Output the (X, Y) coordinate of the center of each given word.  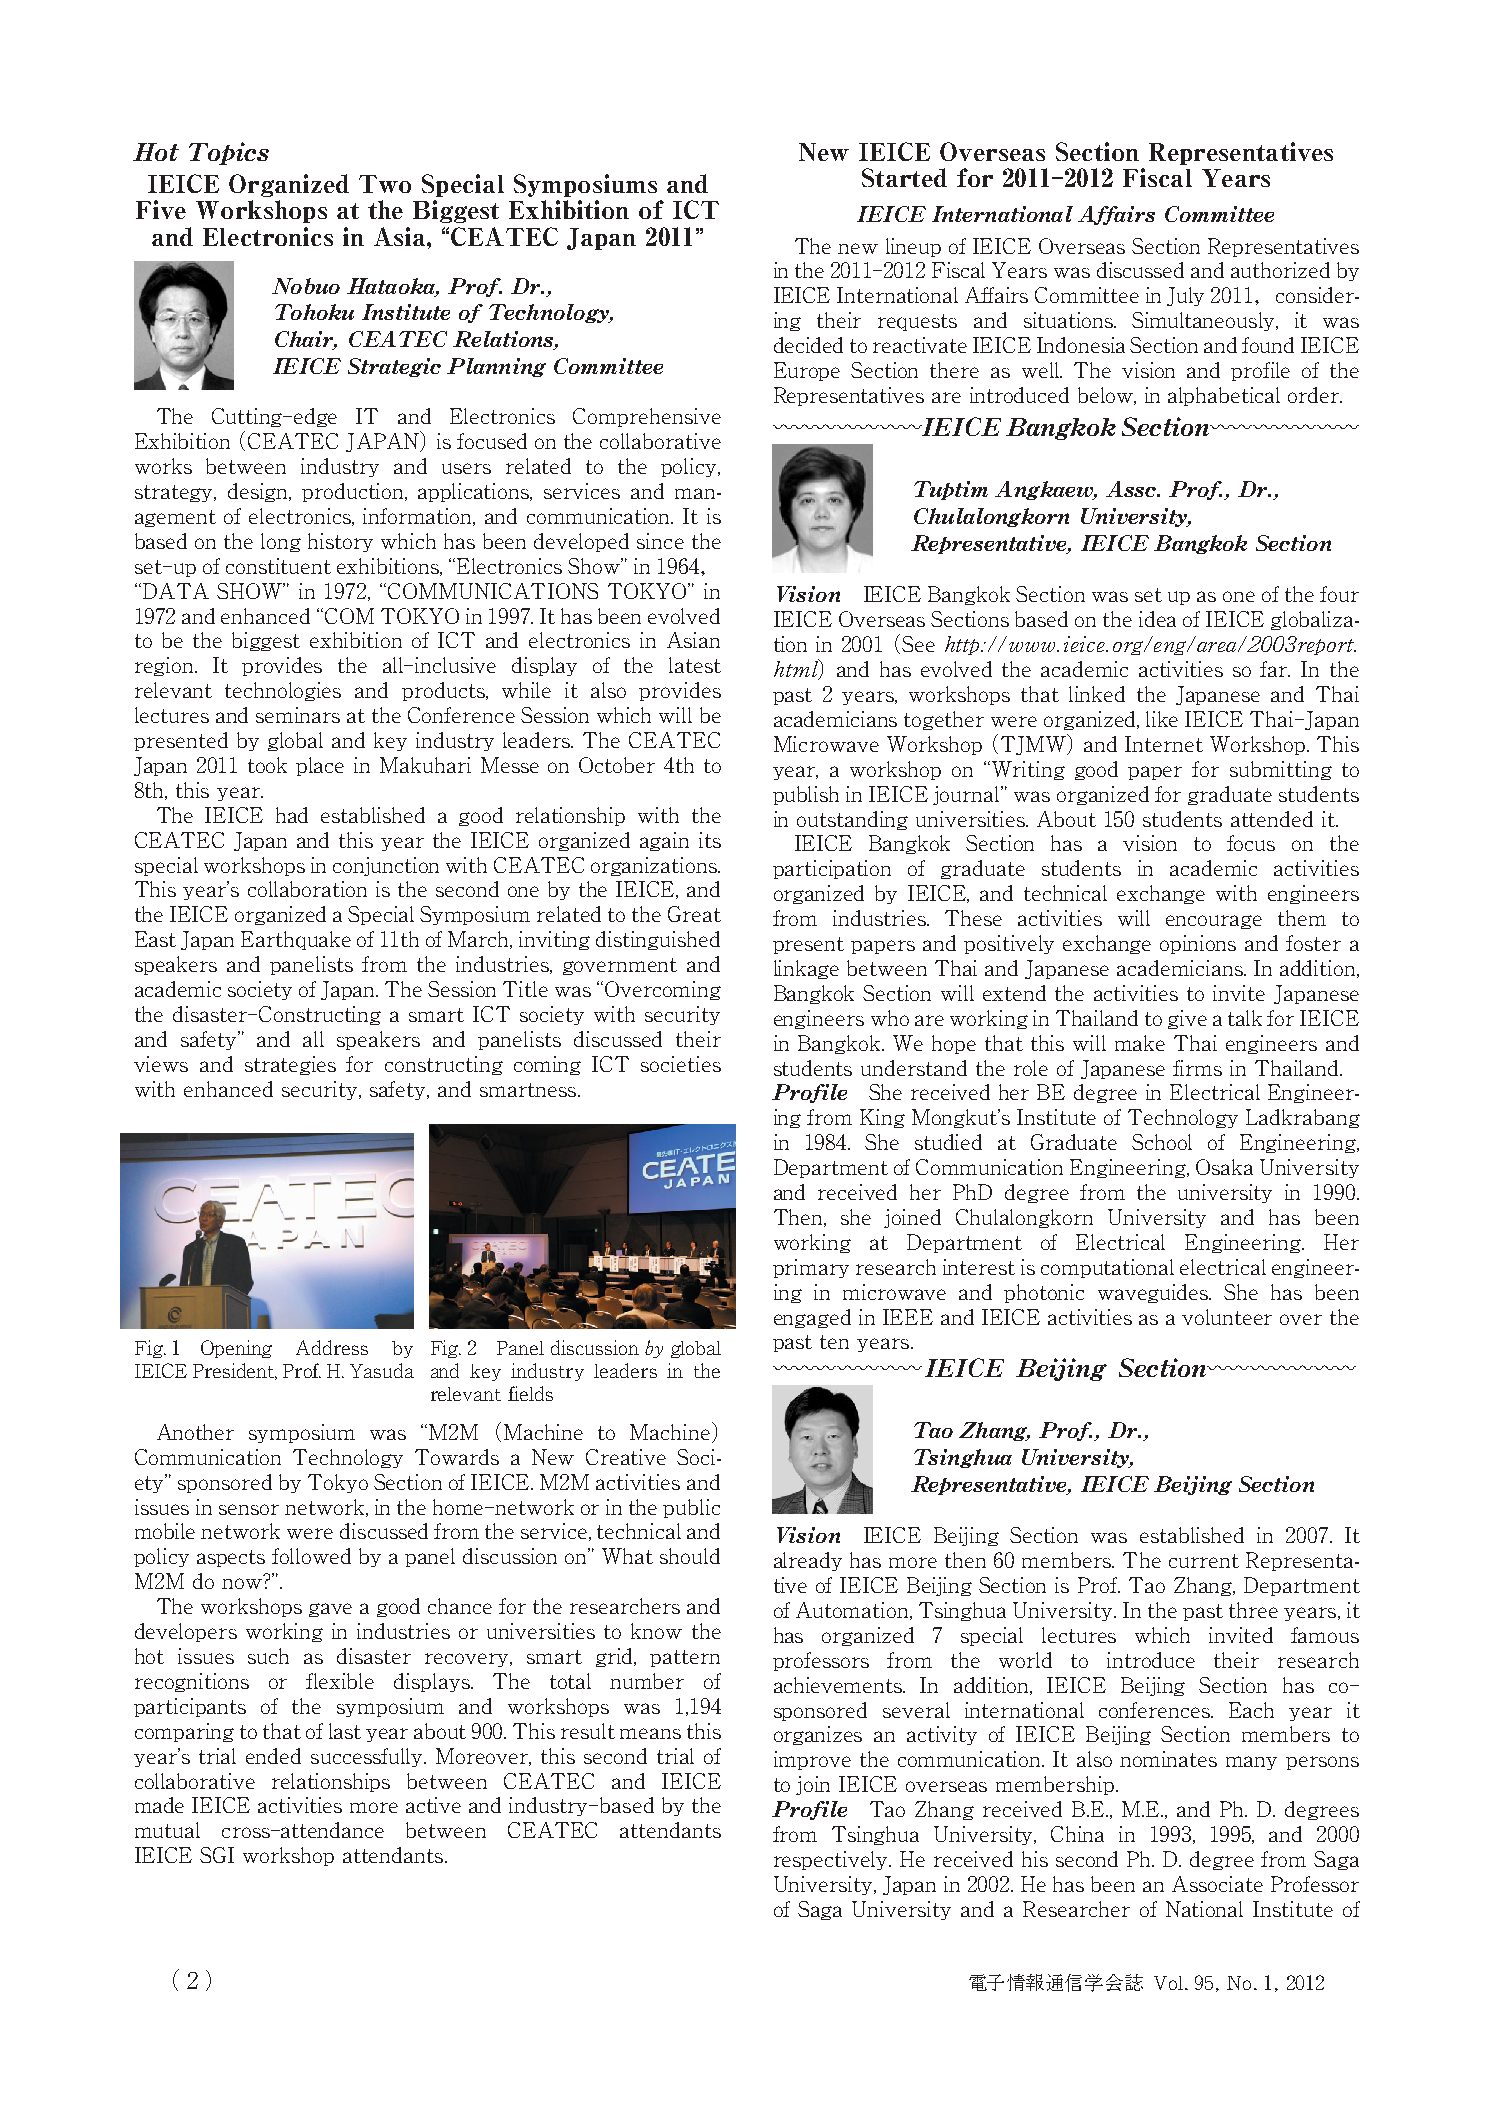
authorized (1280, 270)
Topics (229, 153)
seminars (298, 715)
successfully (368, 1757)
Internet (1164, 744)
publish (806, 795)
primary (811, 1268)
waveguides (1154, 1293)
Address (332, 1347)
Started (904, 177)
